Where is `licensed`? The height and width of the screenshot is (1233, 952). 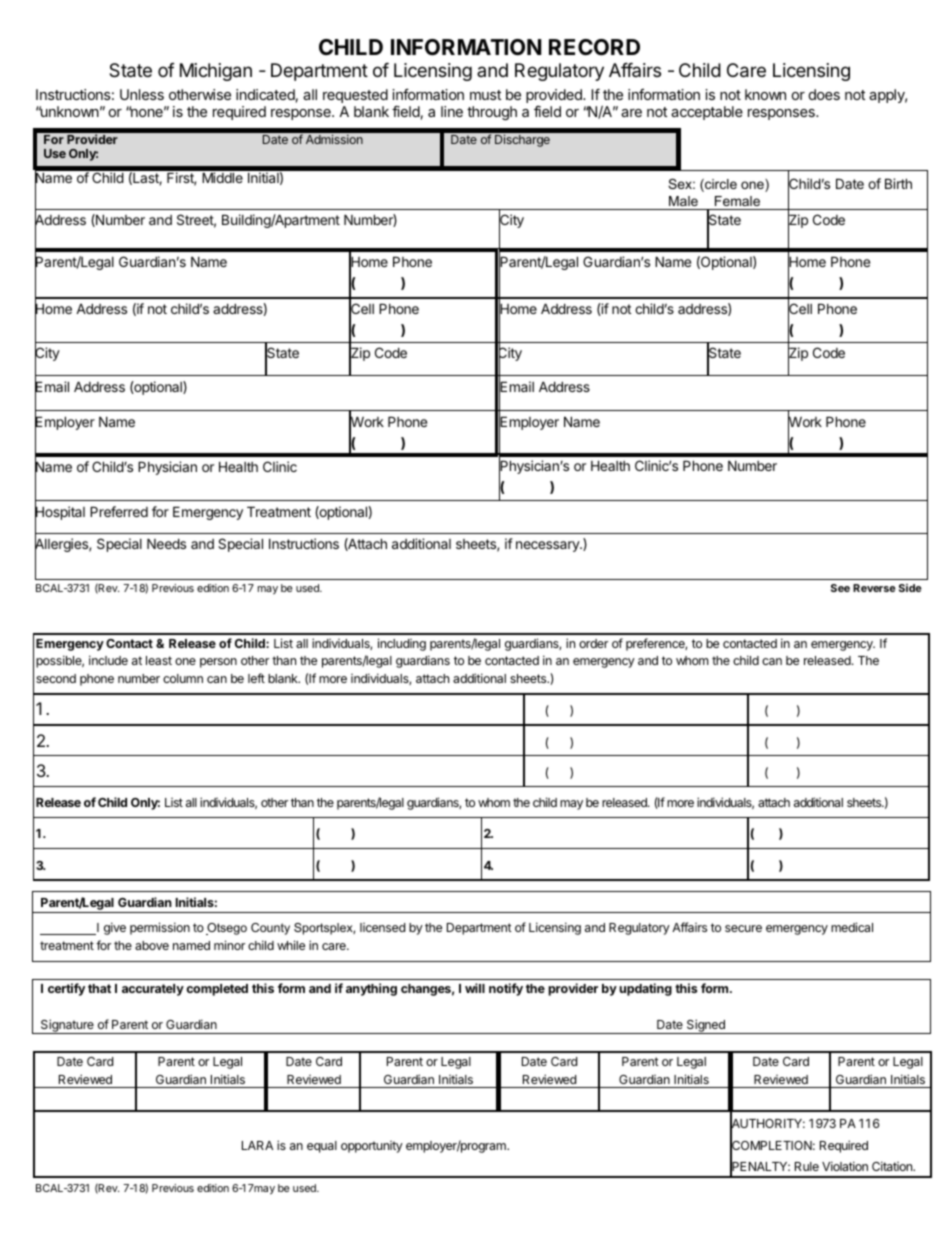
licensed is located at coordinates (382, 927).
